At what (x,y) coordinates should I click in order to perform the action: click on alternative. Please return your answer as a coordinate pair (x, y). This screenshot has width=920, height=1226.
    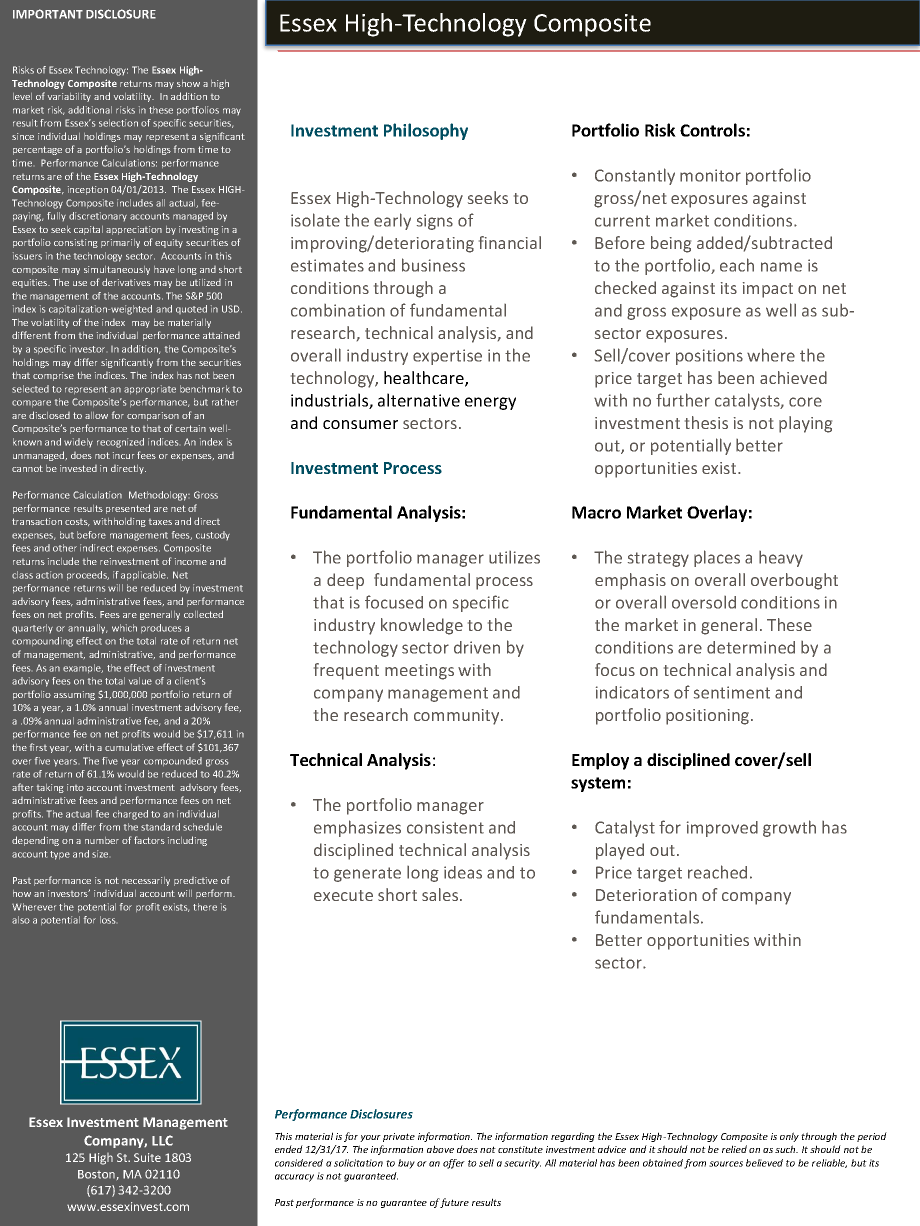
    Looking at the image, I should click on (419, 400).
